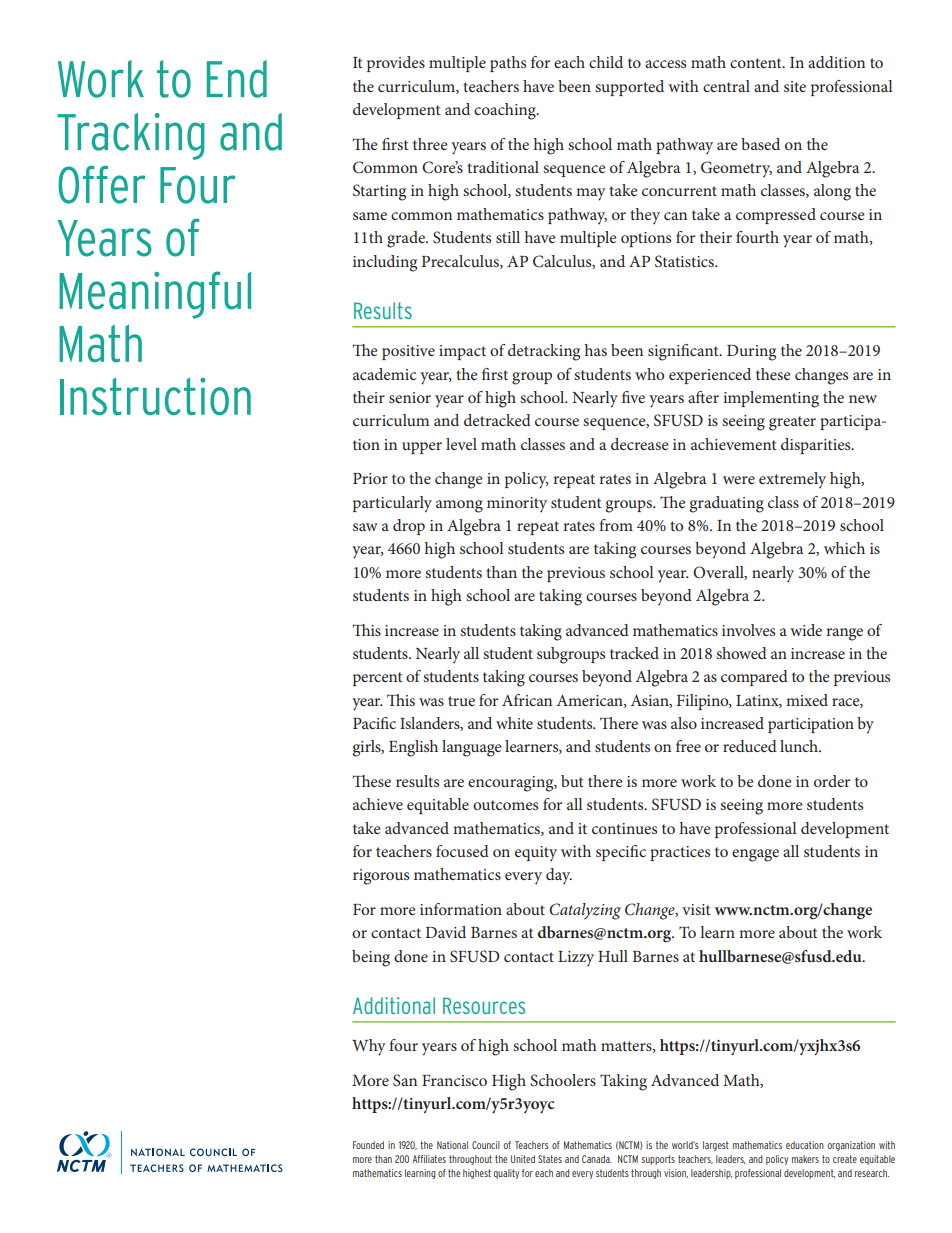 This image has width=952, height=1233. Describe the element at coordinates (237, 79) in the image. I see `End` at that location.
